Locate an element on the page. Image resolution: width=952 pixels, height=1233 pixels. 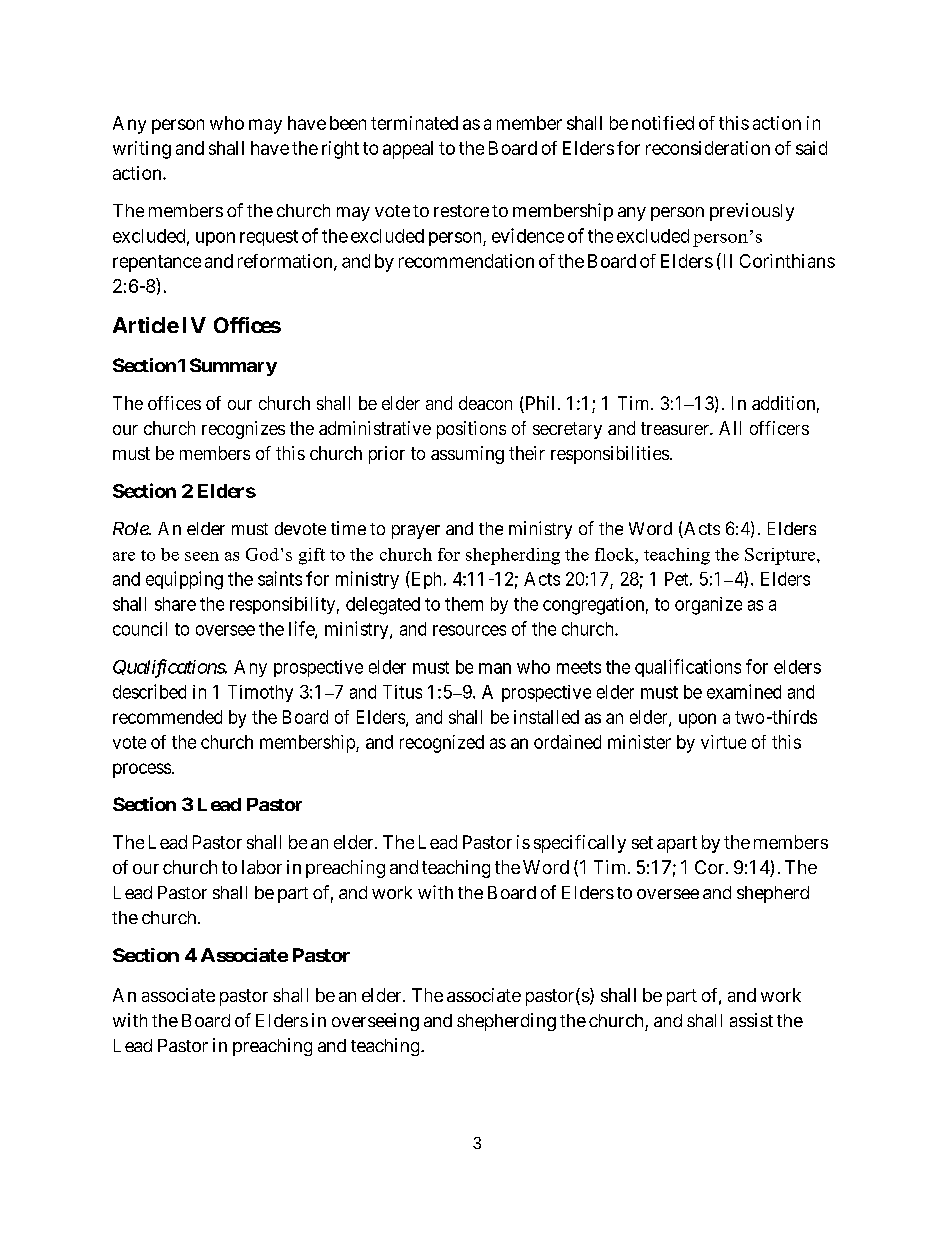
recognized is located at coordinates (442, 744).
